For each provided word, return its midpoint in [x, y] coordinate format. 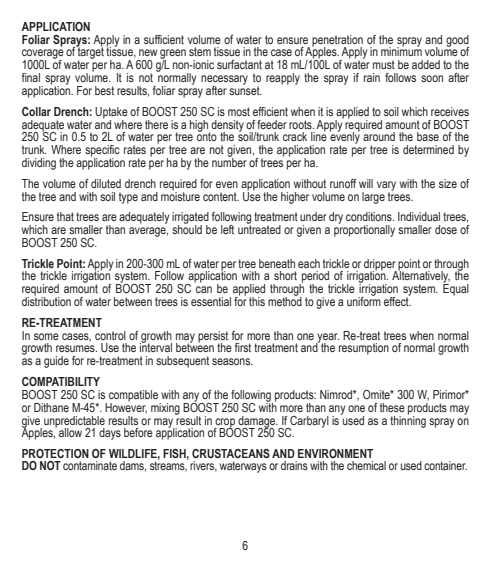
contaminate [90, 465]
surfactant [239, 64]
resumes [76, 348]
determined [428, 149]
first [243, 347]
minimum [401, 50]
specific [102, 152]
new [148, 52]
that [65, 216]
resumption [364, 349]
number [229, 161]
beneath [277, 263]
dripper [380, 265]
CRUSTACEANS [231, 453]
